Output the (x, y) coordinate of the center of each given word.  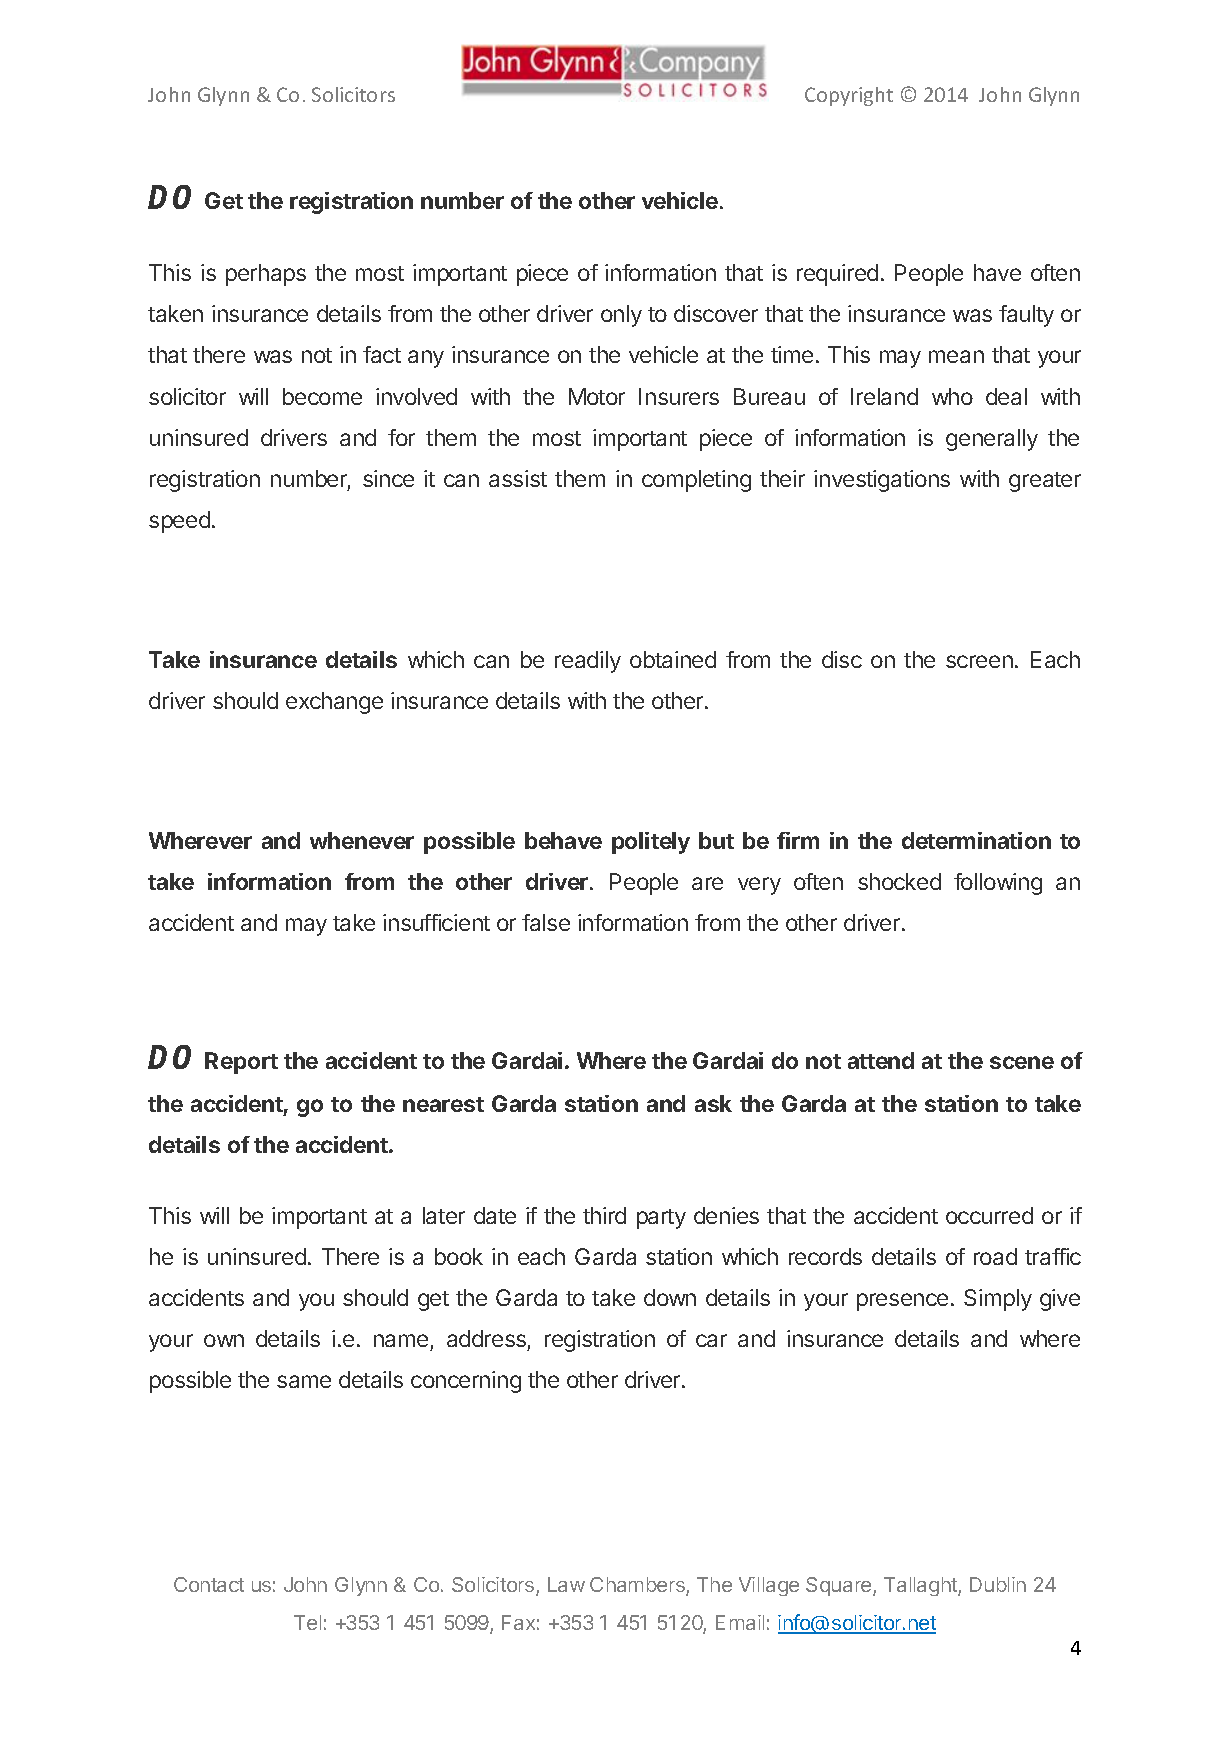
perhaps (266, 275)
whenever (362, 840)
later (444, 1215)
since (388, 478)
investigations (882, 481)
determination (976, 840)
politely (651, 843)
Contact (209, 1584)
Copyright (849, 96)
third (604, 1215)
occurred (989, 1215)
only (621, 316)
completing (696, 481)
